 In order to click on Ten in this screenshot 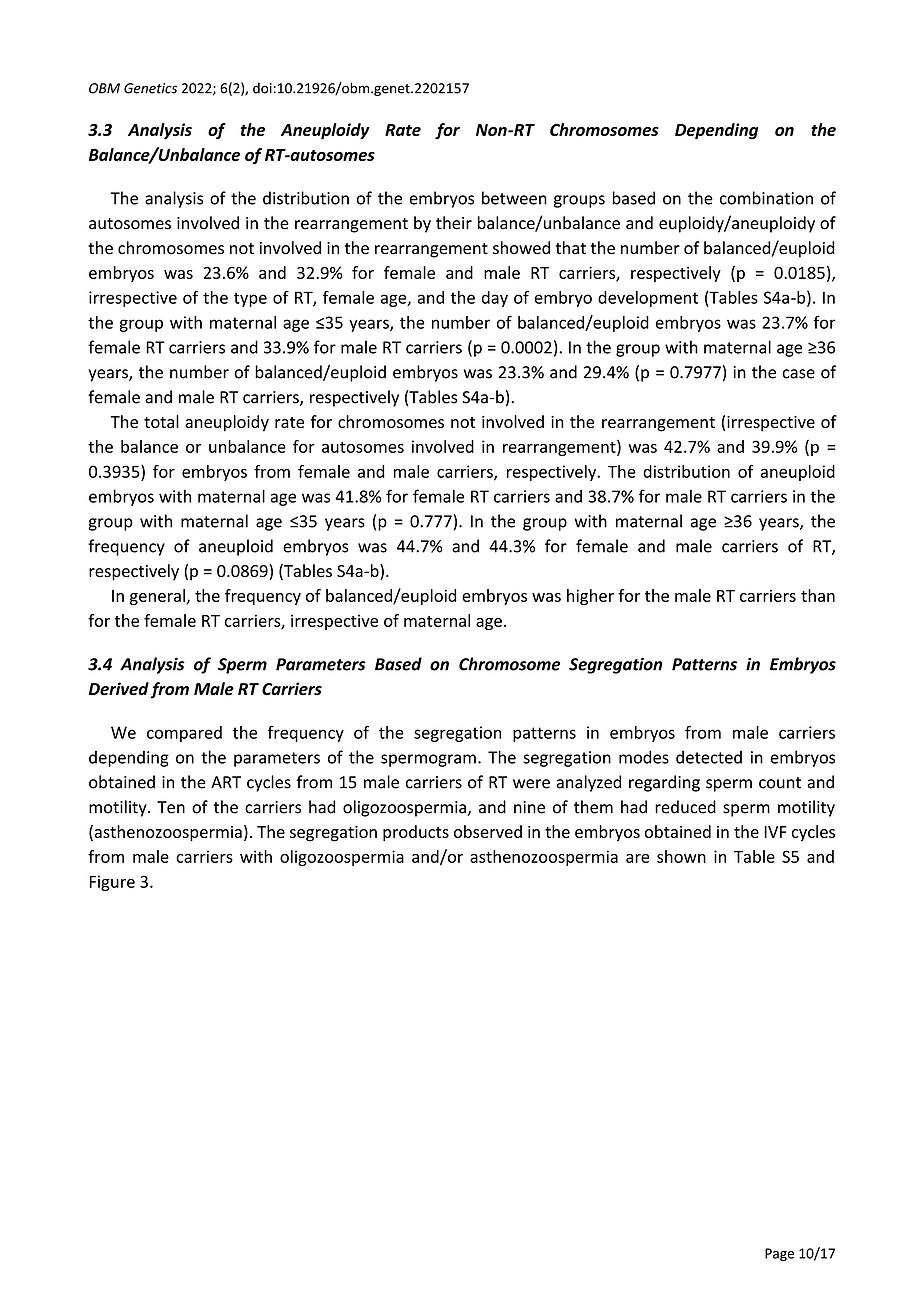, I will do `click(171, 807)`.
